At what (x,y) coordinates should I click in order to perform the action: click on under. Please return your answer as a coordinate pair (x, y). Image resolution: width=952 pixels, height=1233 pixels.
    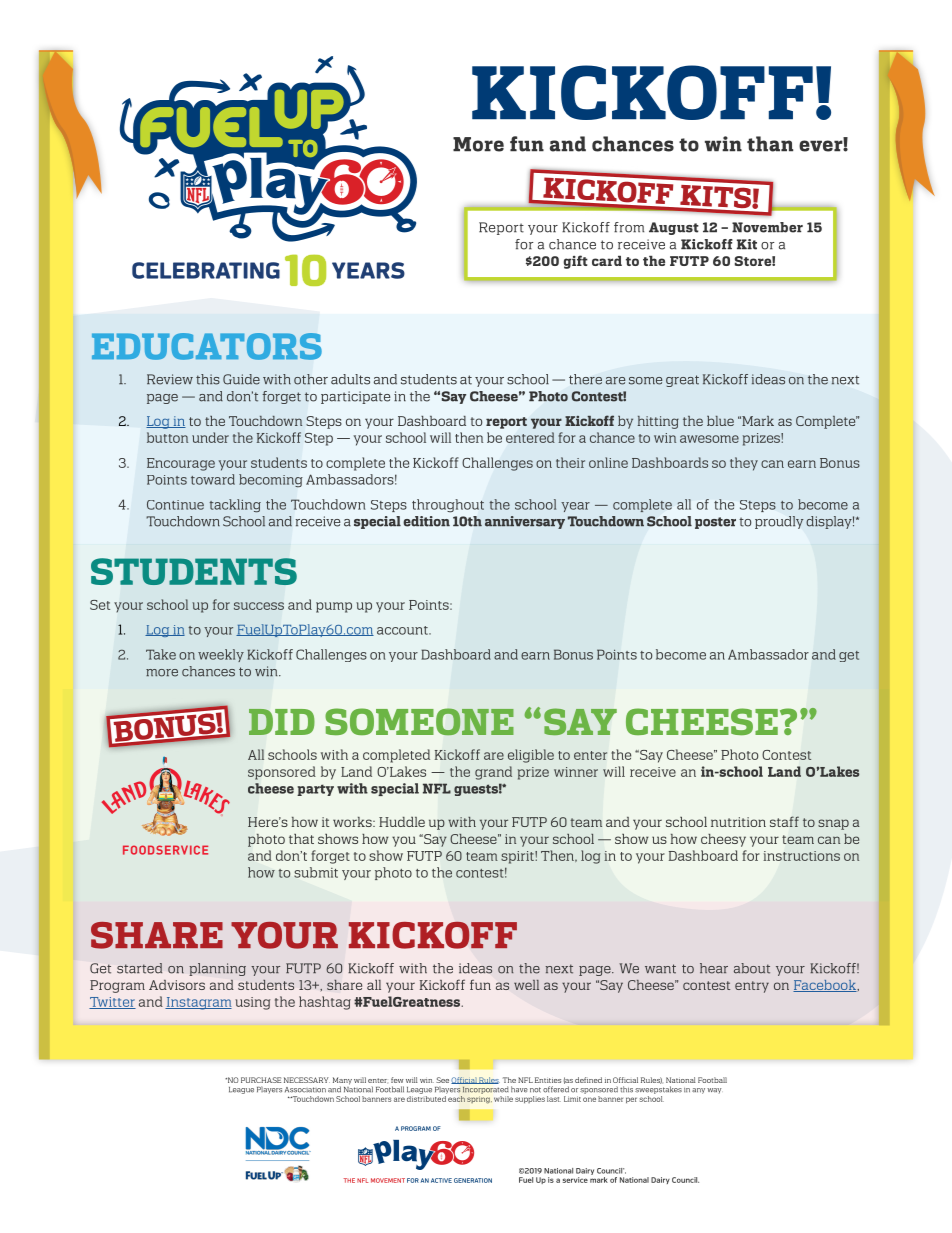
    Looking at the image, I should click on (210, 437).
